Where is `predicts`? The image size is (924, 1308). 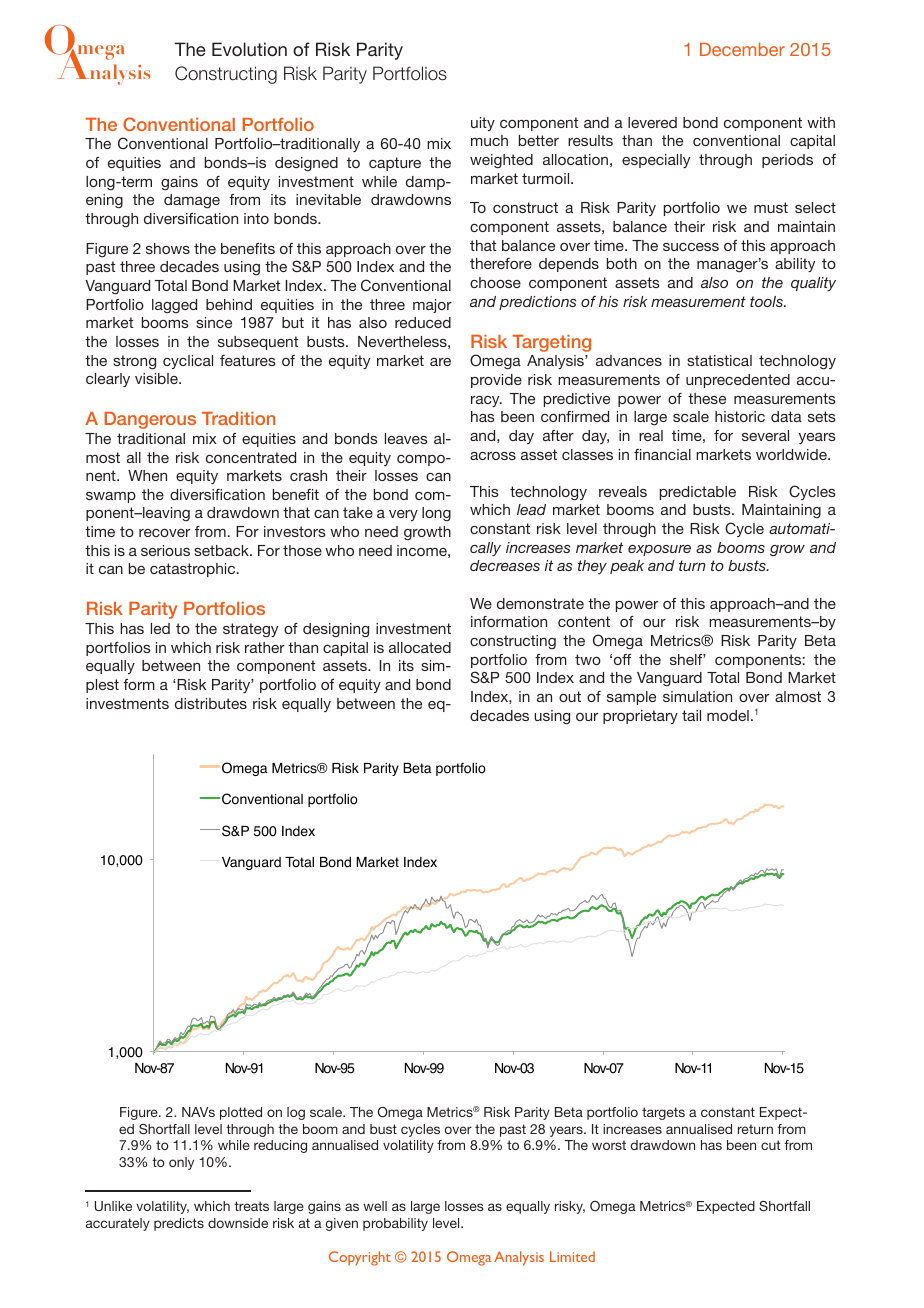 predicts is located at coordinates (179, 1224).
